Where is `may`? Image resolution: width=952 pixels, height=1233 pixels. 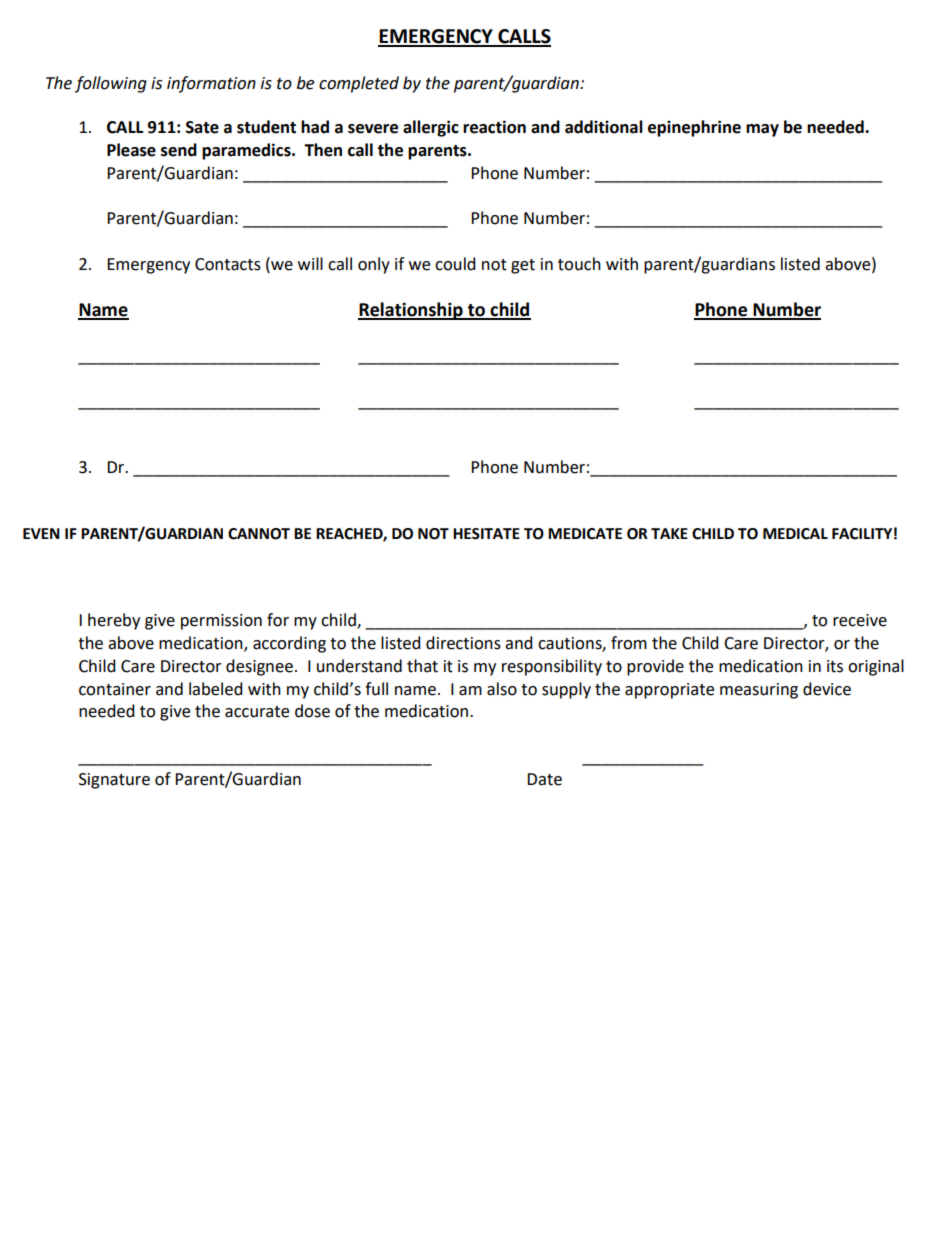
may is located at coordinates (762, 130).
